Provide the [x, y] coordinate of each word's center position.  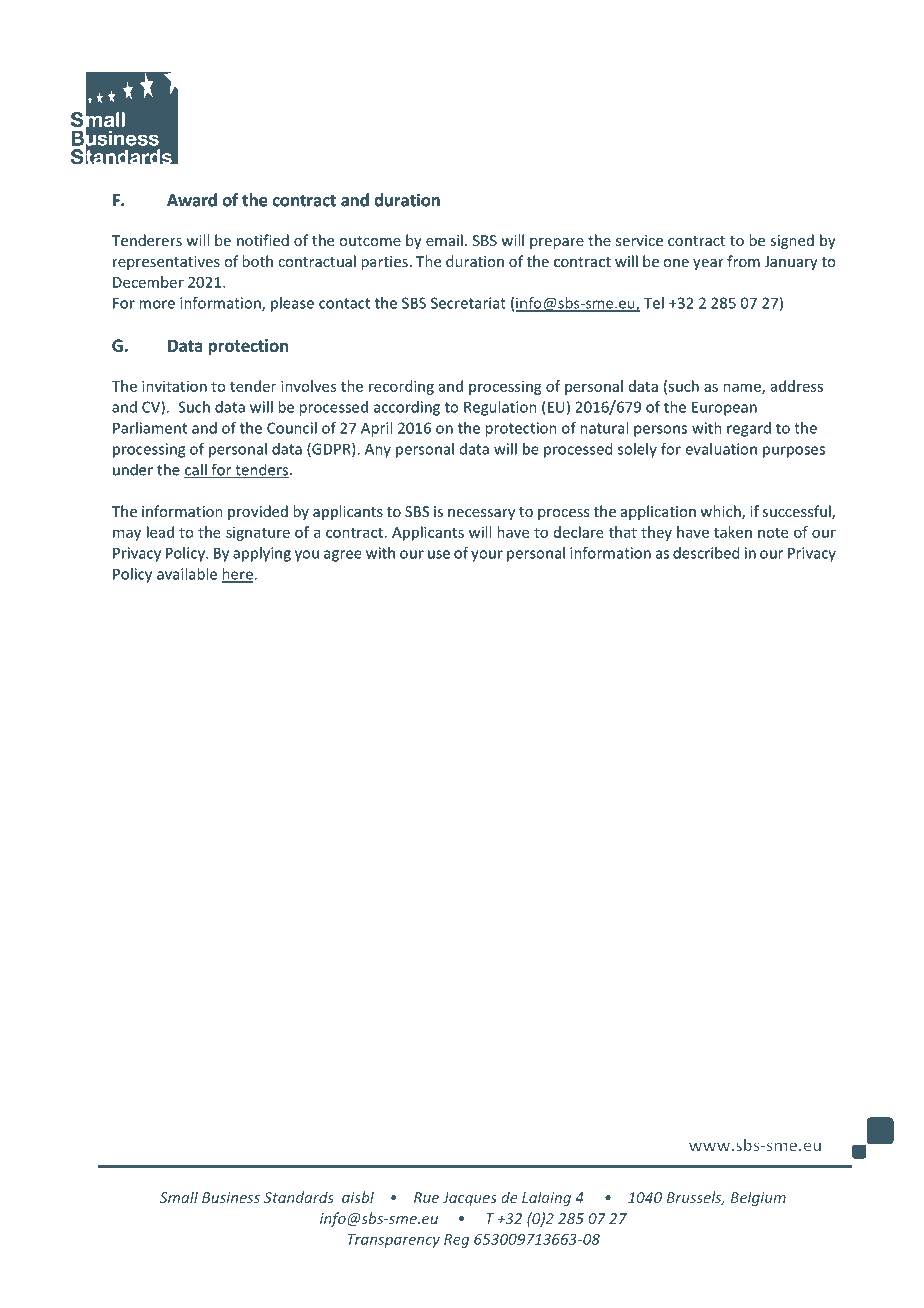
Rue [426, 1197]
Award [192, 200]
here [238, 575]
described [706, 553]
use [439, 554]
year [708, 264]
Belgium [758, 1198]
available [187, 574]
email [444, 240]
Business [231, 1197]
